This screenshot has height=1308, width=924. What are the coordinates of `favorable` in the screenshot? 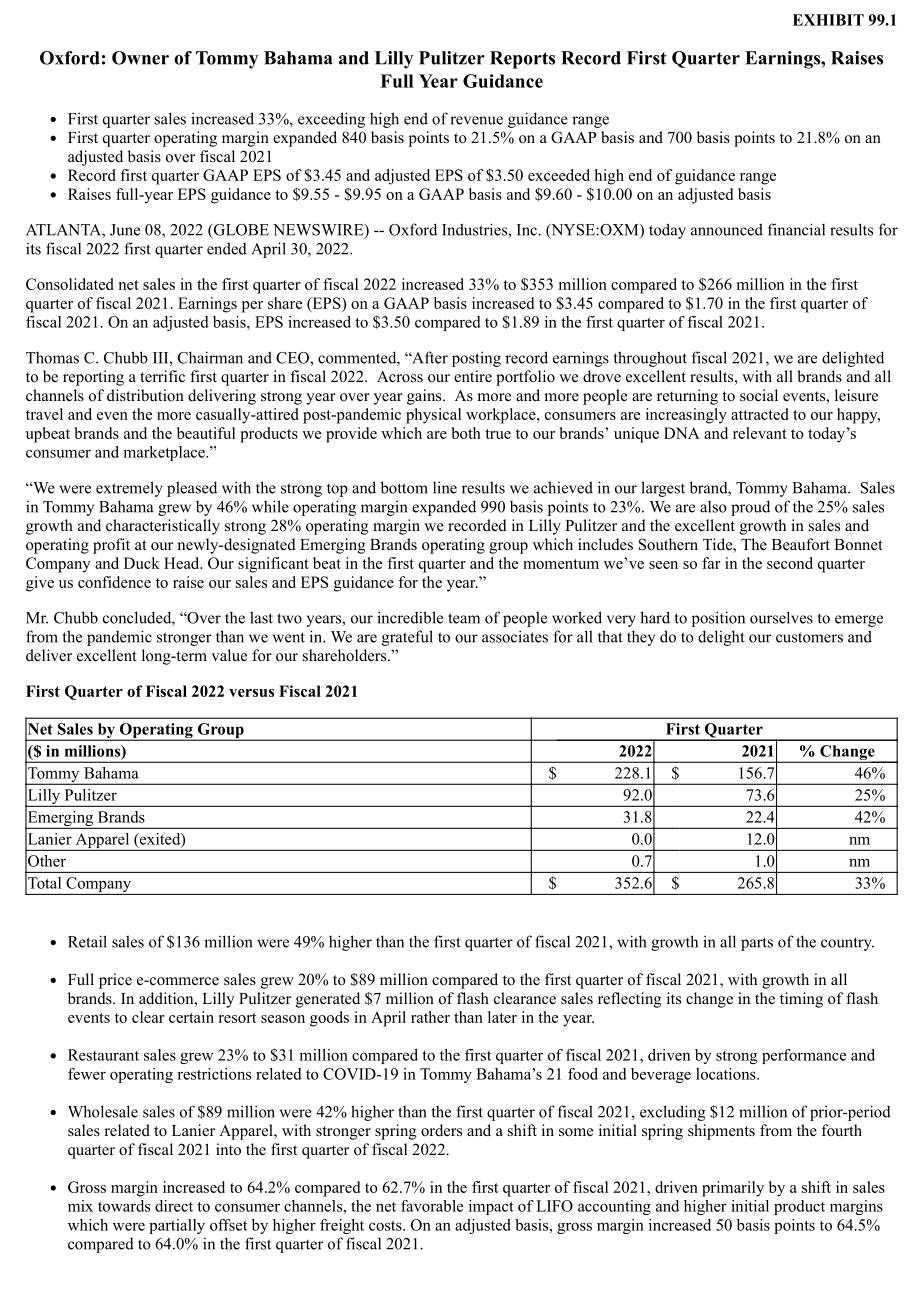 It's located at (432, 1206).
